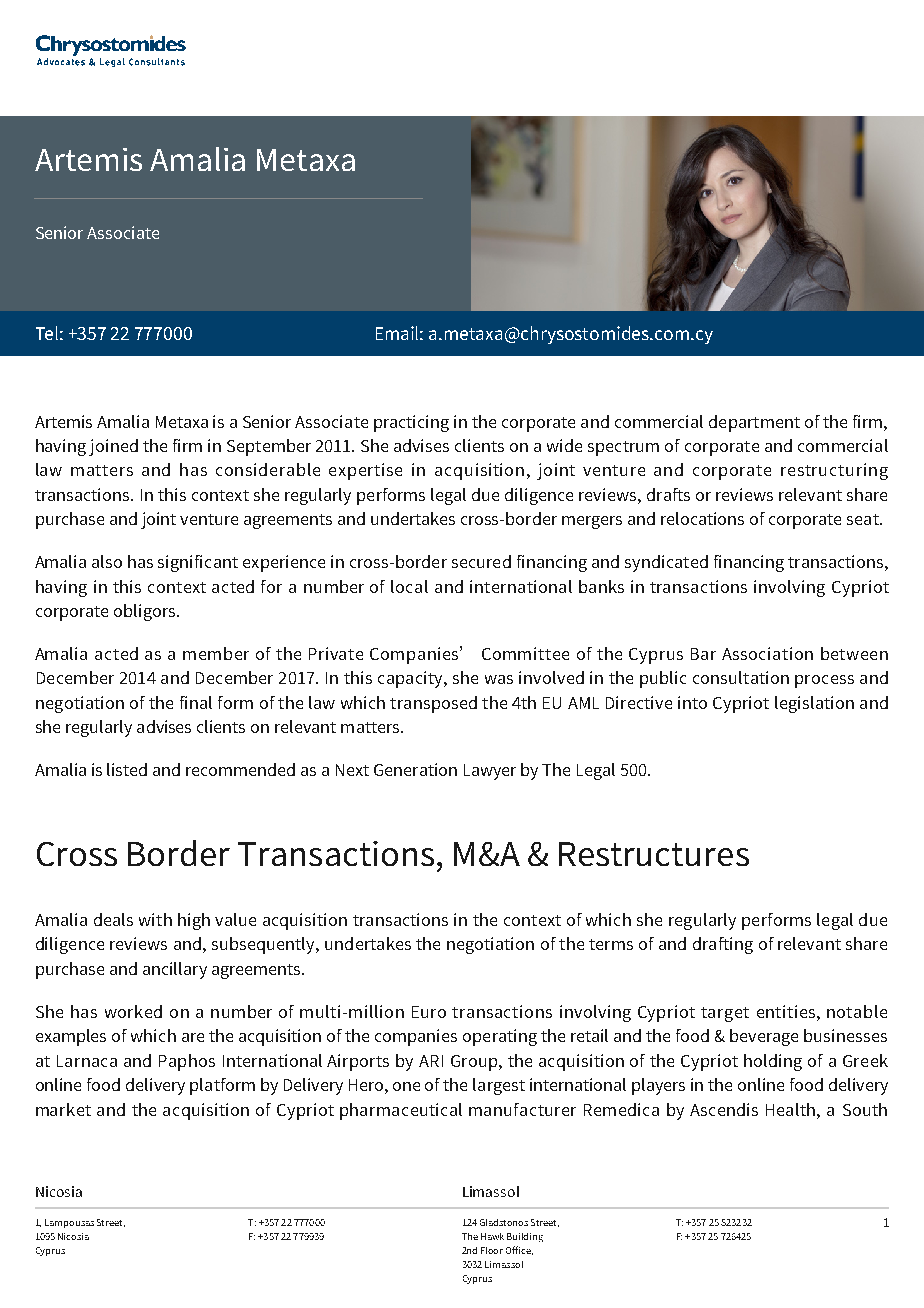 This page has width=924, height=1308. Describe the element at coordinates (492, 1236) in the page. I see `Hawk` at that location.
